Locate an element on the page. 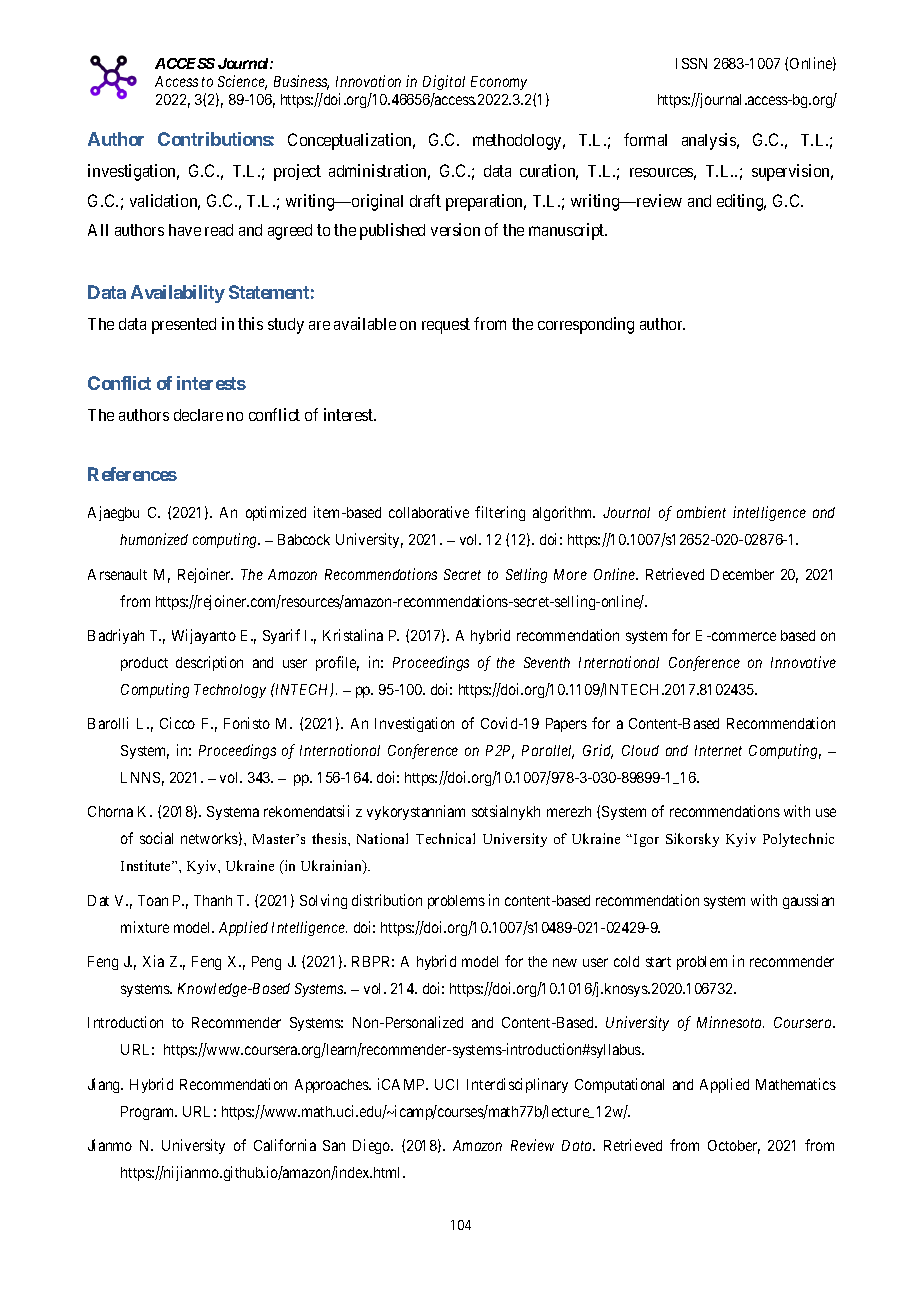  Internet is located at coordinates (718, 750).
